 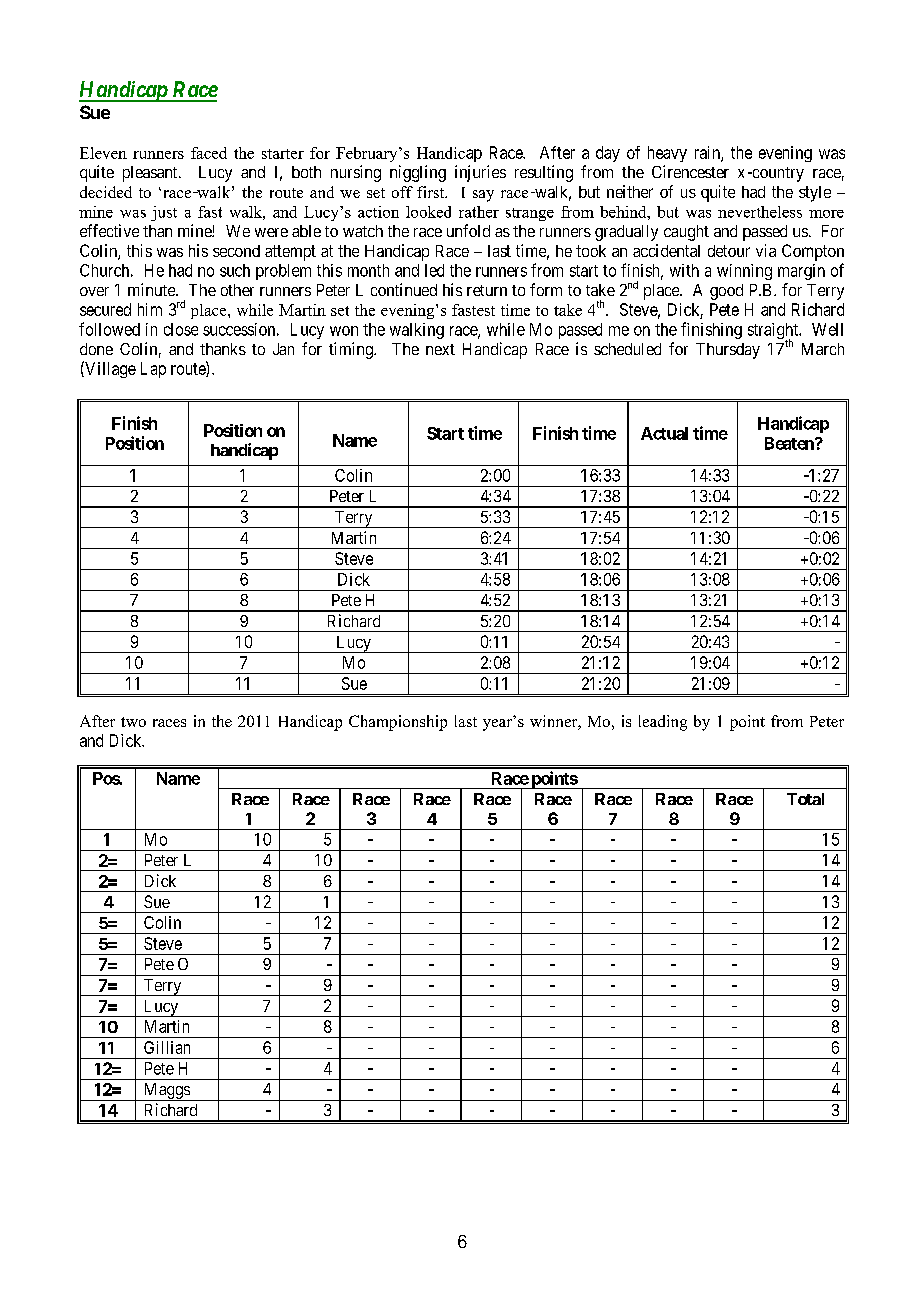 I want to click on rain, so click(x=708, y=153).
